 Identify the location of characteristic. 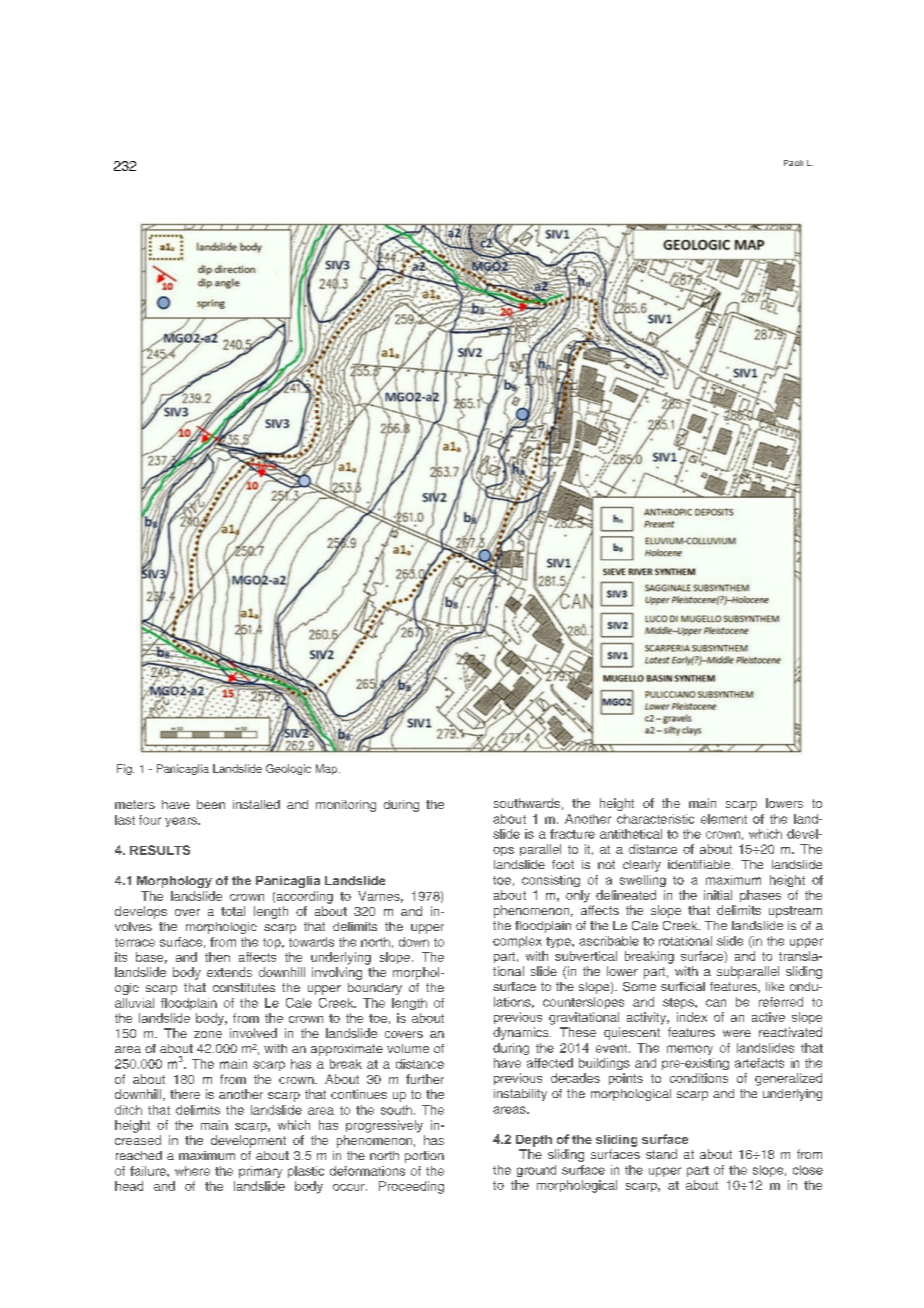
(655, 819).
